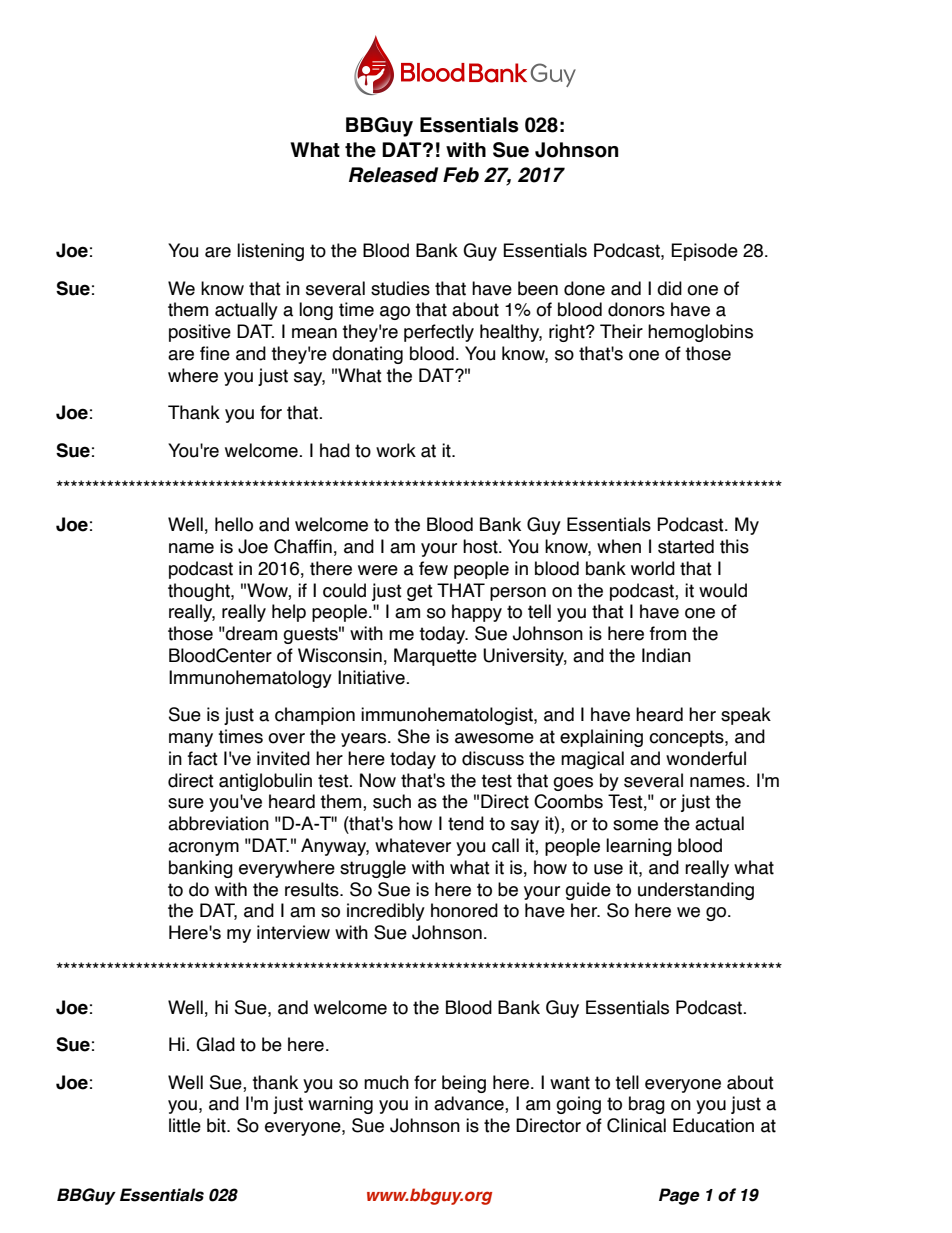 The image size is (952, 1233). What do you see at coordinates (217, 1125) in the document?
I see `bit` at bounding box center [217, 1125].
